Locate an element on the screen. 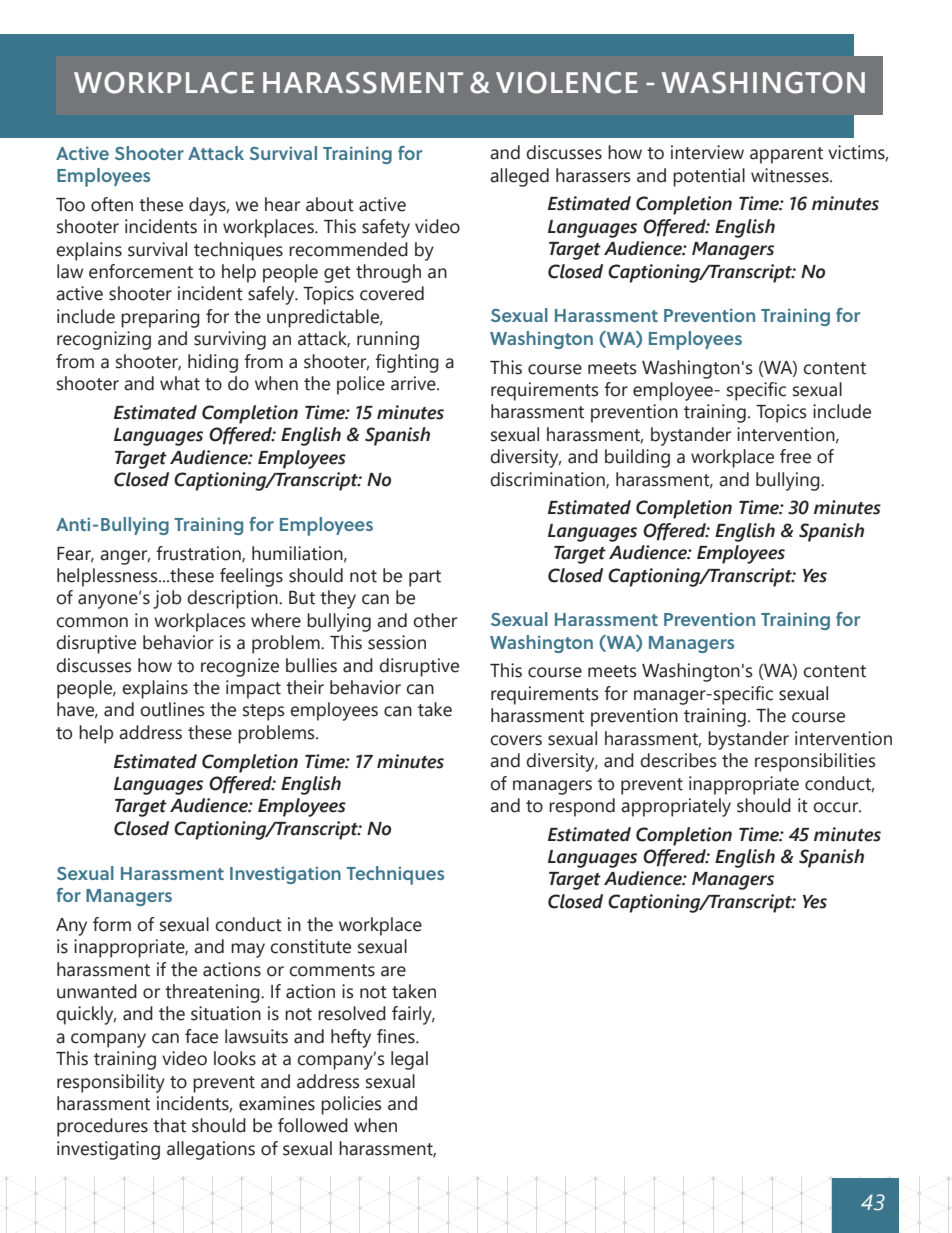 The image size is (952, 1233). frustration is located at coordinates (199, 554).
